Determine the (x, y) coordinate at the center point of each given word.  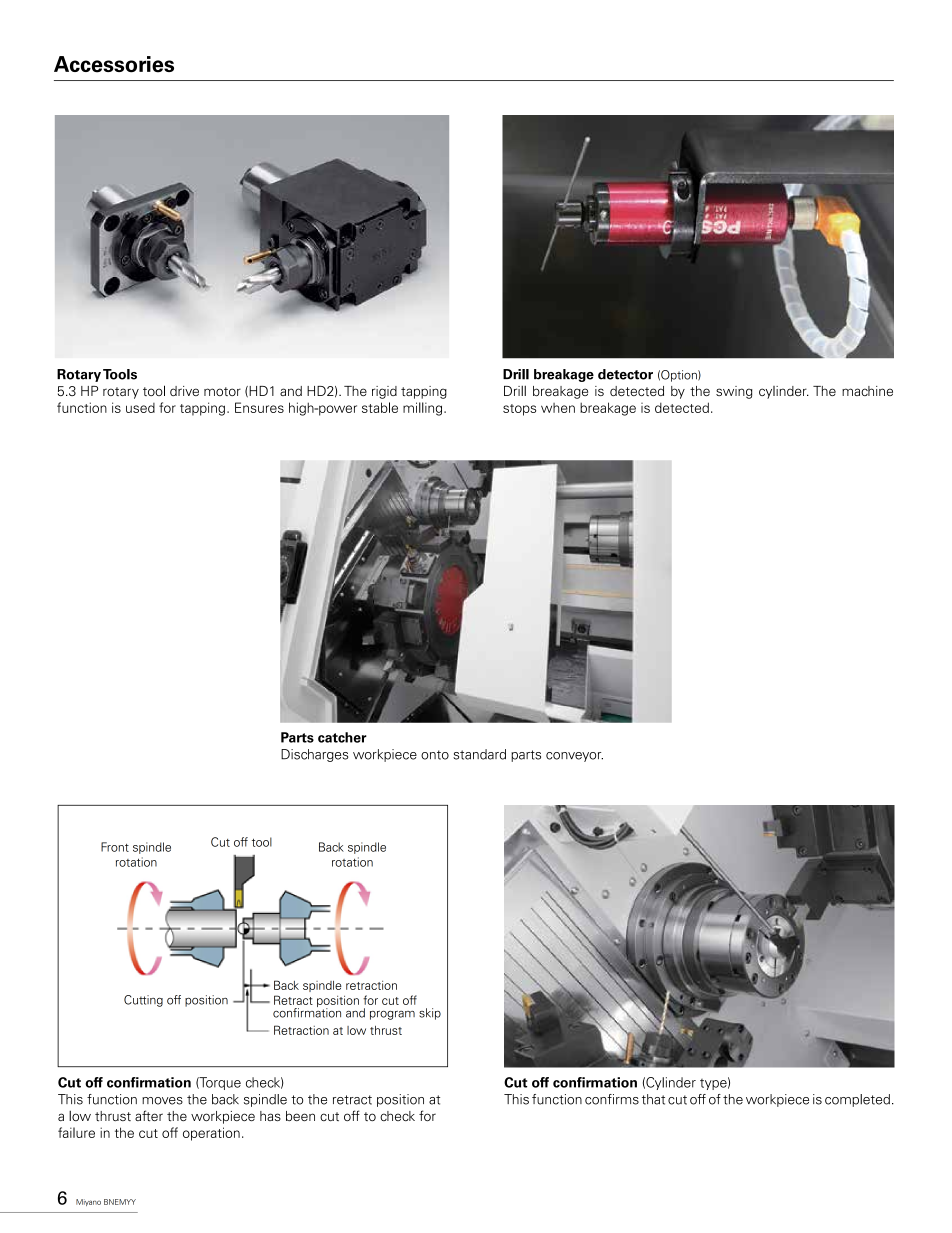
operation (211, 1134)
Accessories (114, 64)
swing (734, 392)
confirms (612, 1099)
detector (625, 374)
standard (479, 754)
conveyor (574, 757)
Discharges (314, 755)
